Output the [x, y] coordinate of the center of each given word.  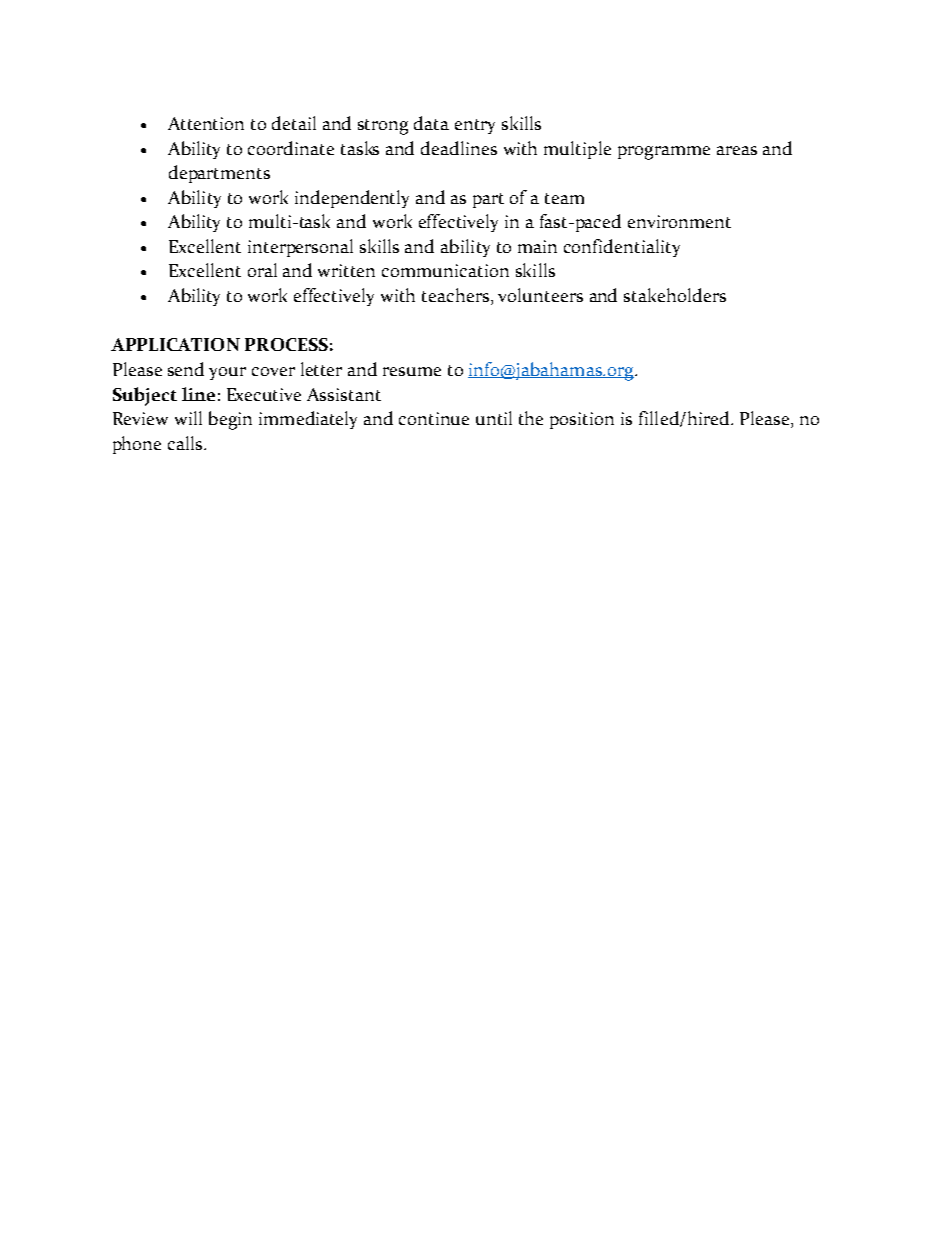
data [431, 123]
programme [664, 153]
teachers [455, 295]
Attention [206, 123]
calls [186, 443]
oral [262, 270]
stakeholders [675, 295]
